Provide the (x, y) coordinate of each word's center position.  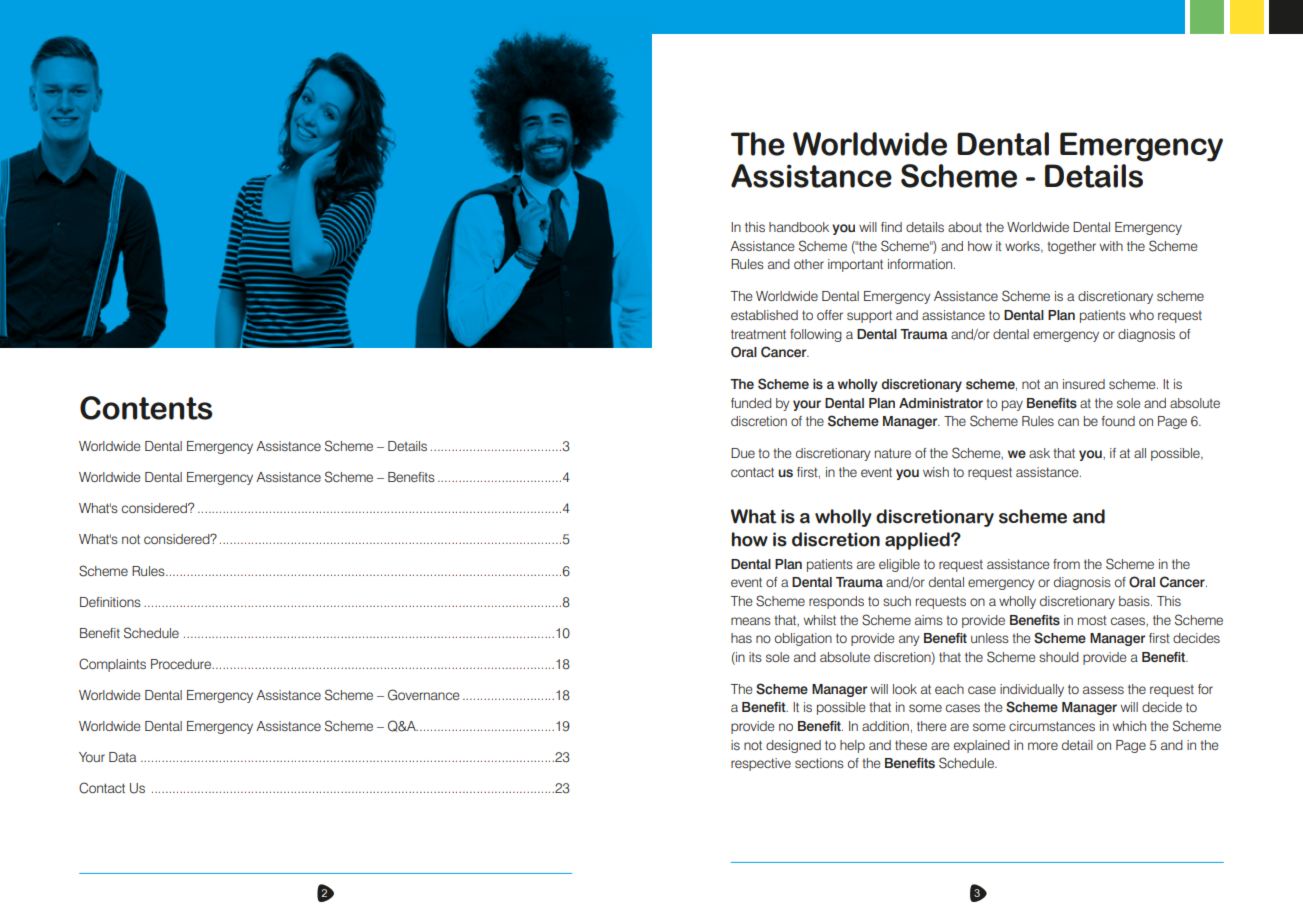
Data (123, 757)
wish (936, 472)
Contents (146, 408)
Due (743, 453)
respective (761, 764)
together (1071, 247)
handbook (799, 227)
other (809, 264)
